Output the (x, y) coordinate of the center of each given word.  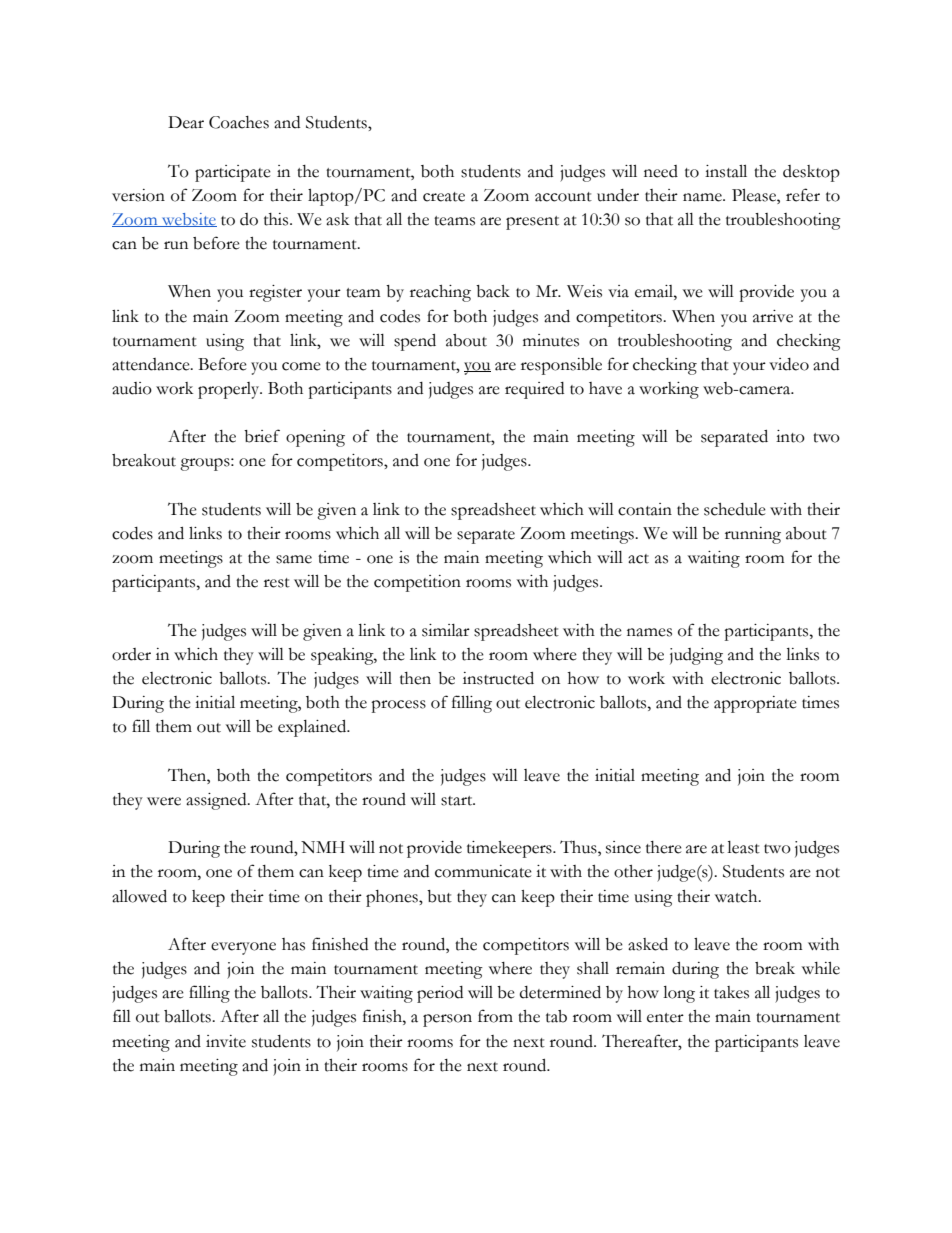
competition (417, 583)
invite (226, 1041)
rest (277, 583)
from (495, 1016)
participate (233, 173)
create (444, 197)
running (753, 535)
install (726, 171)
